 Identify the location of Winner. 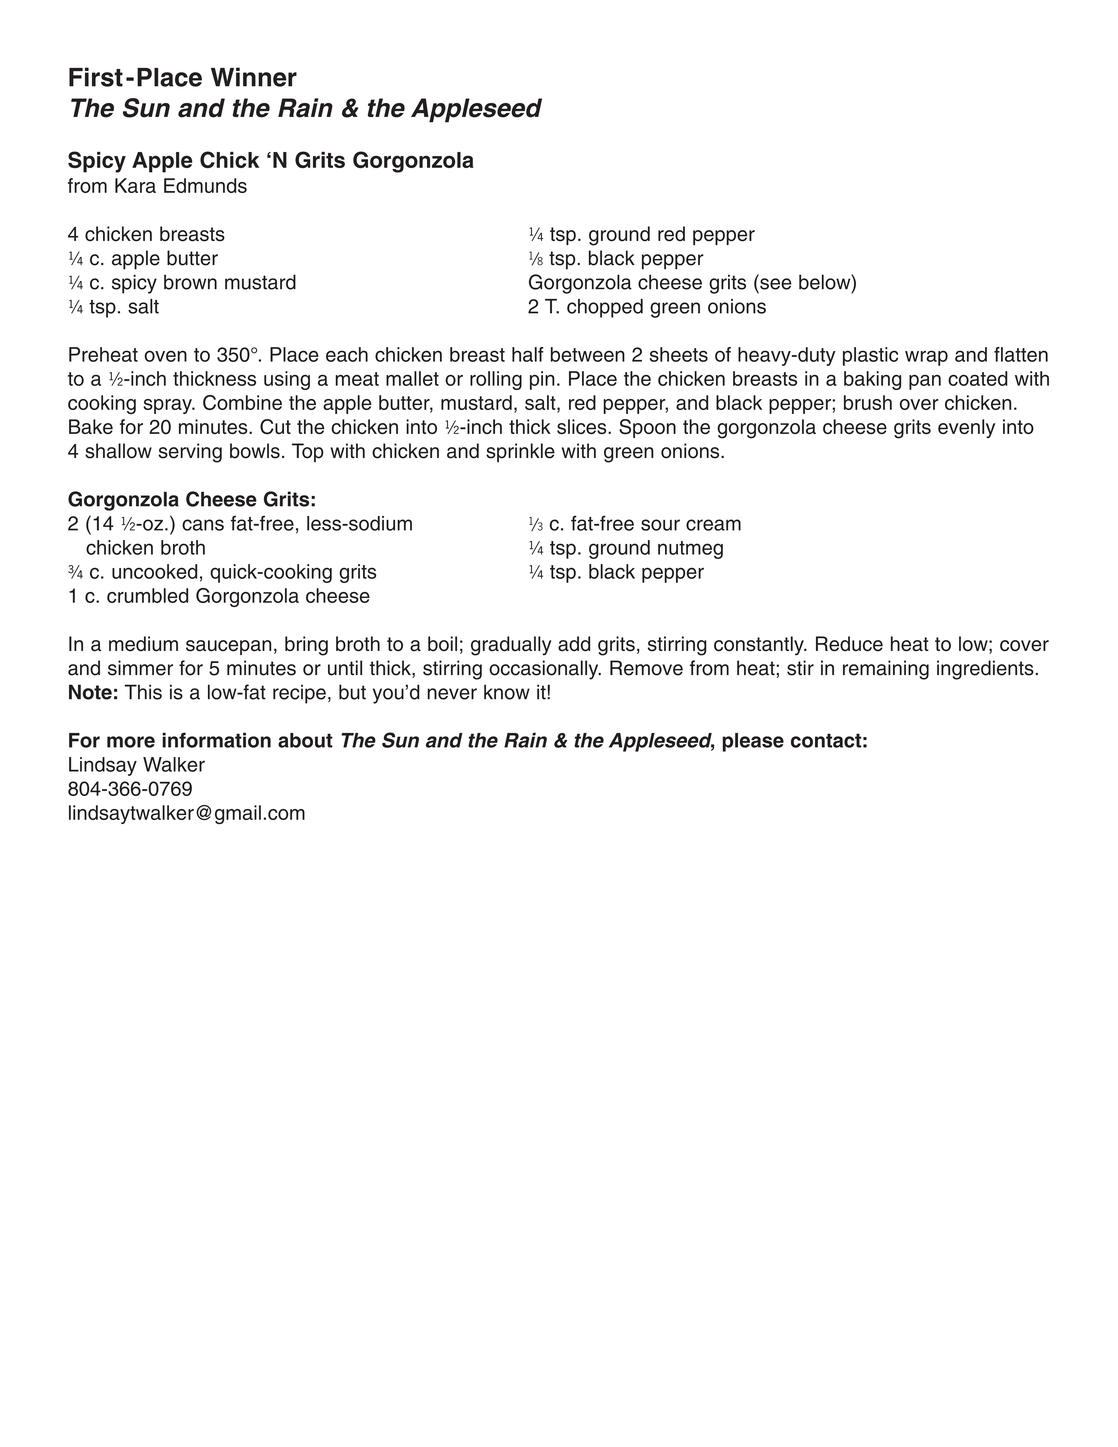
(254, 77).
